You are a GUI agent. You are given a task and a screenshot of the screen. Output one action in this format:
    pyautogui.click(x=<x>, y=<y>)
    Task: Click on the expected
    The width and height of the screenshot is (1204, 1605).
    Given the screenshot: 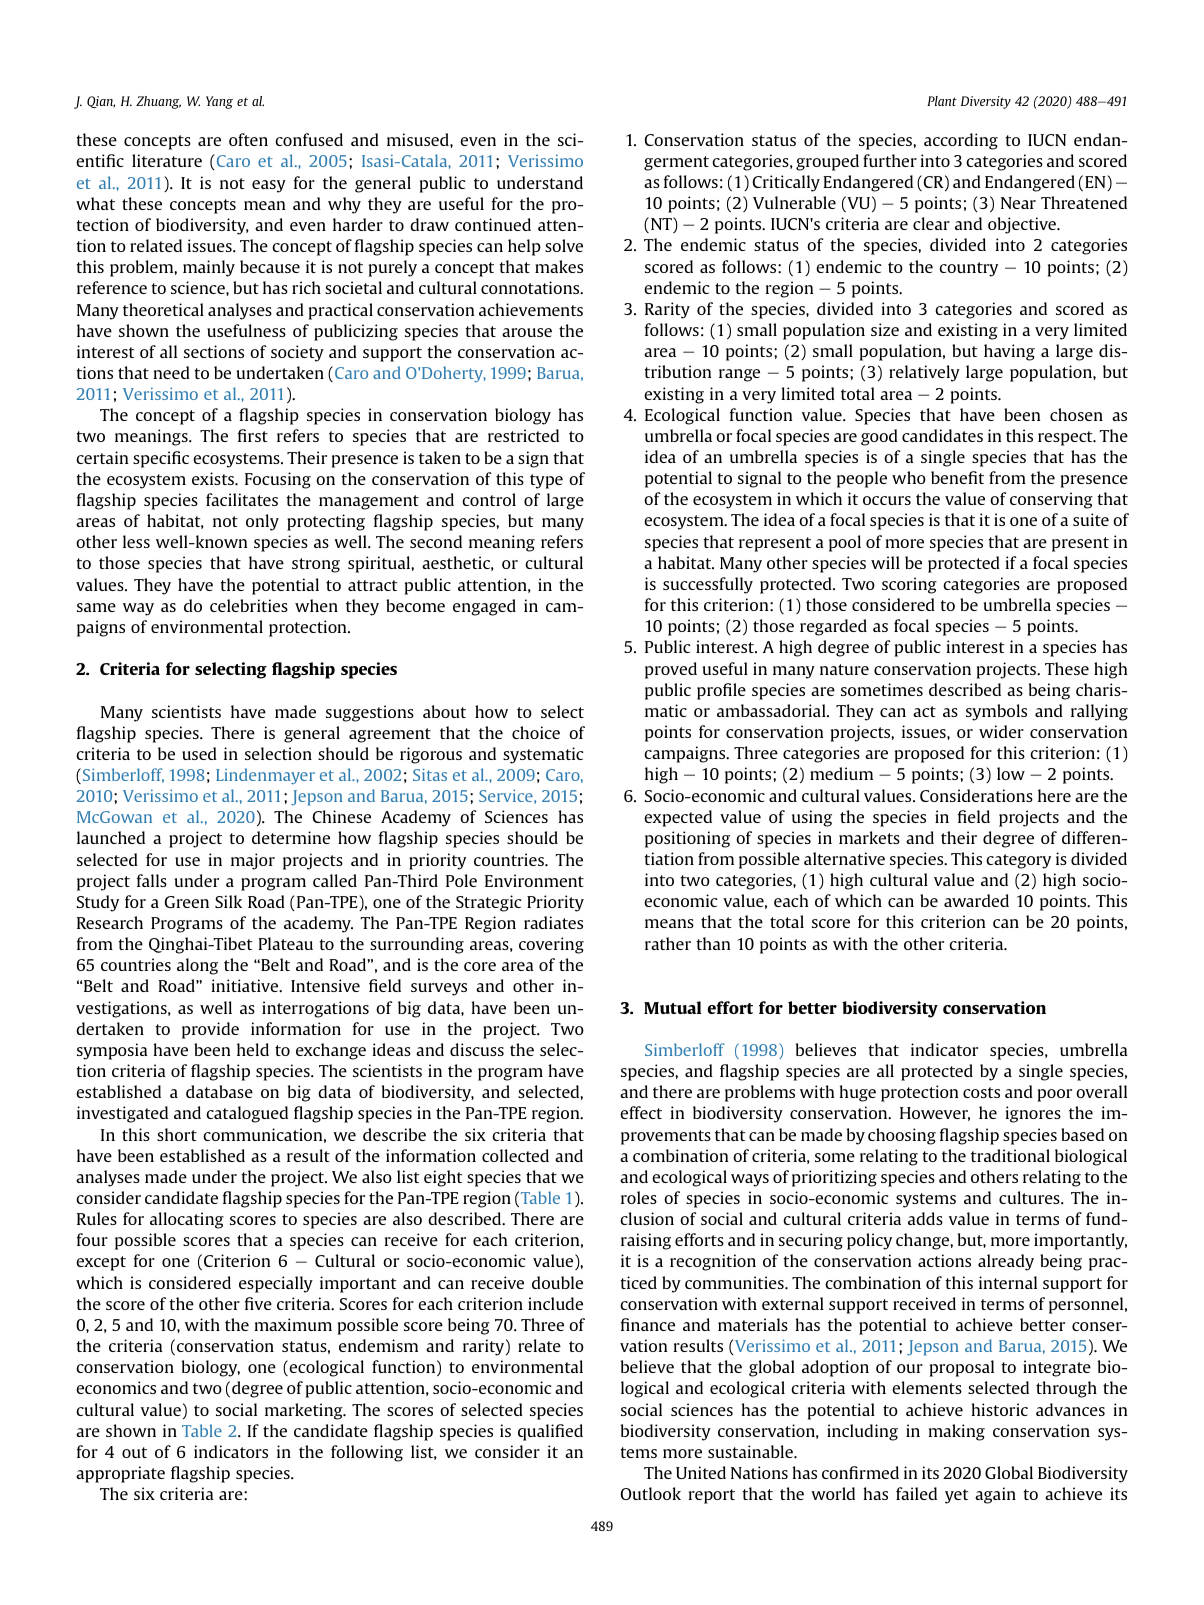 What is the action you would take?
    pyautogui.click(x=678, y=818)
